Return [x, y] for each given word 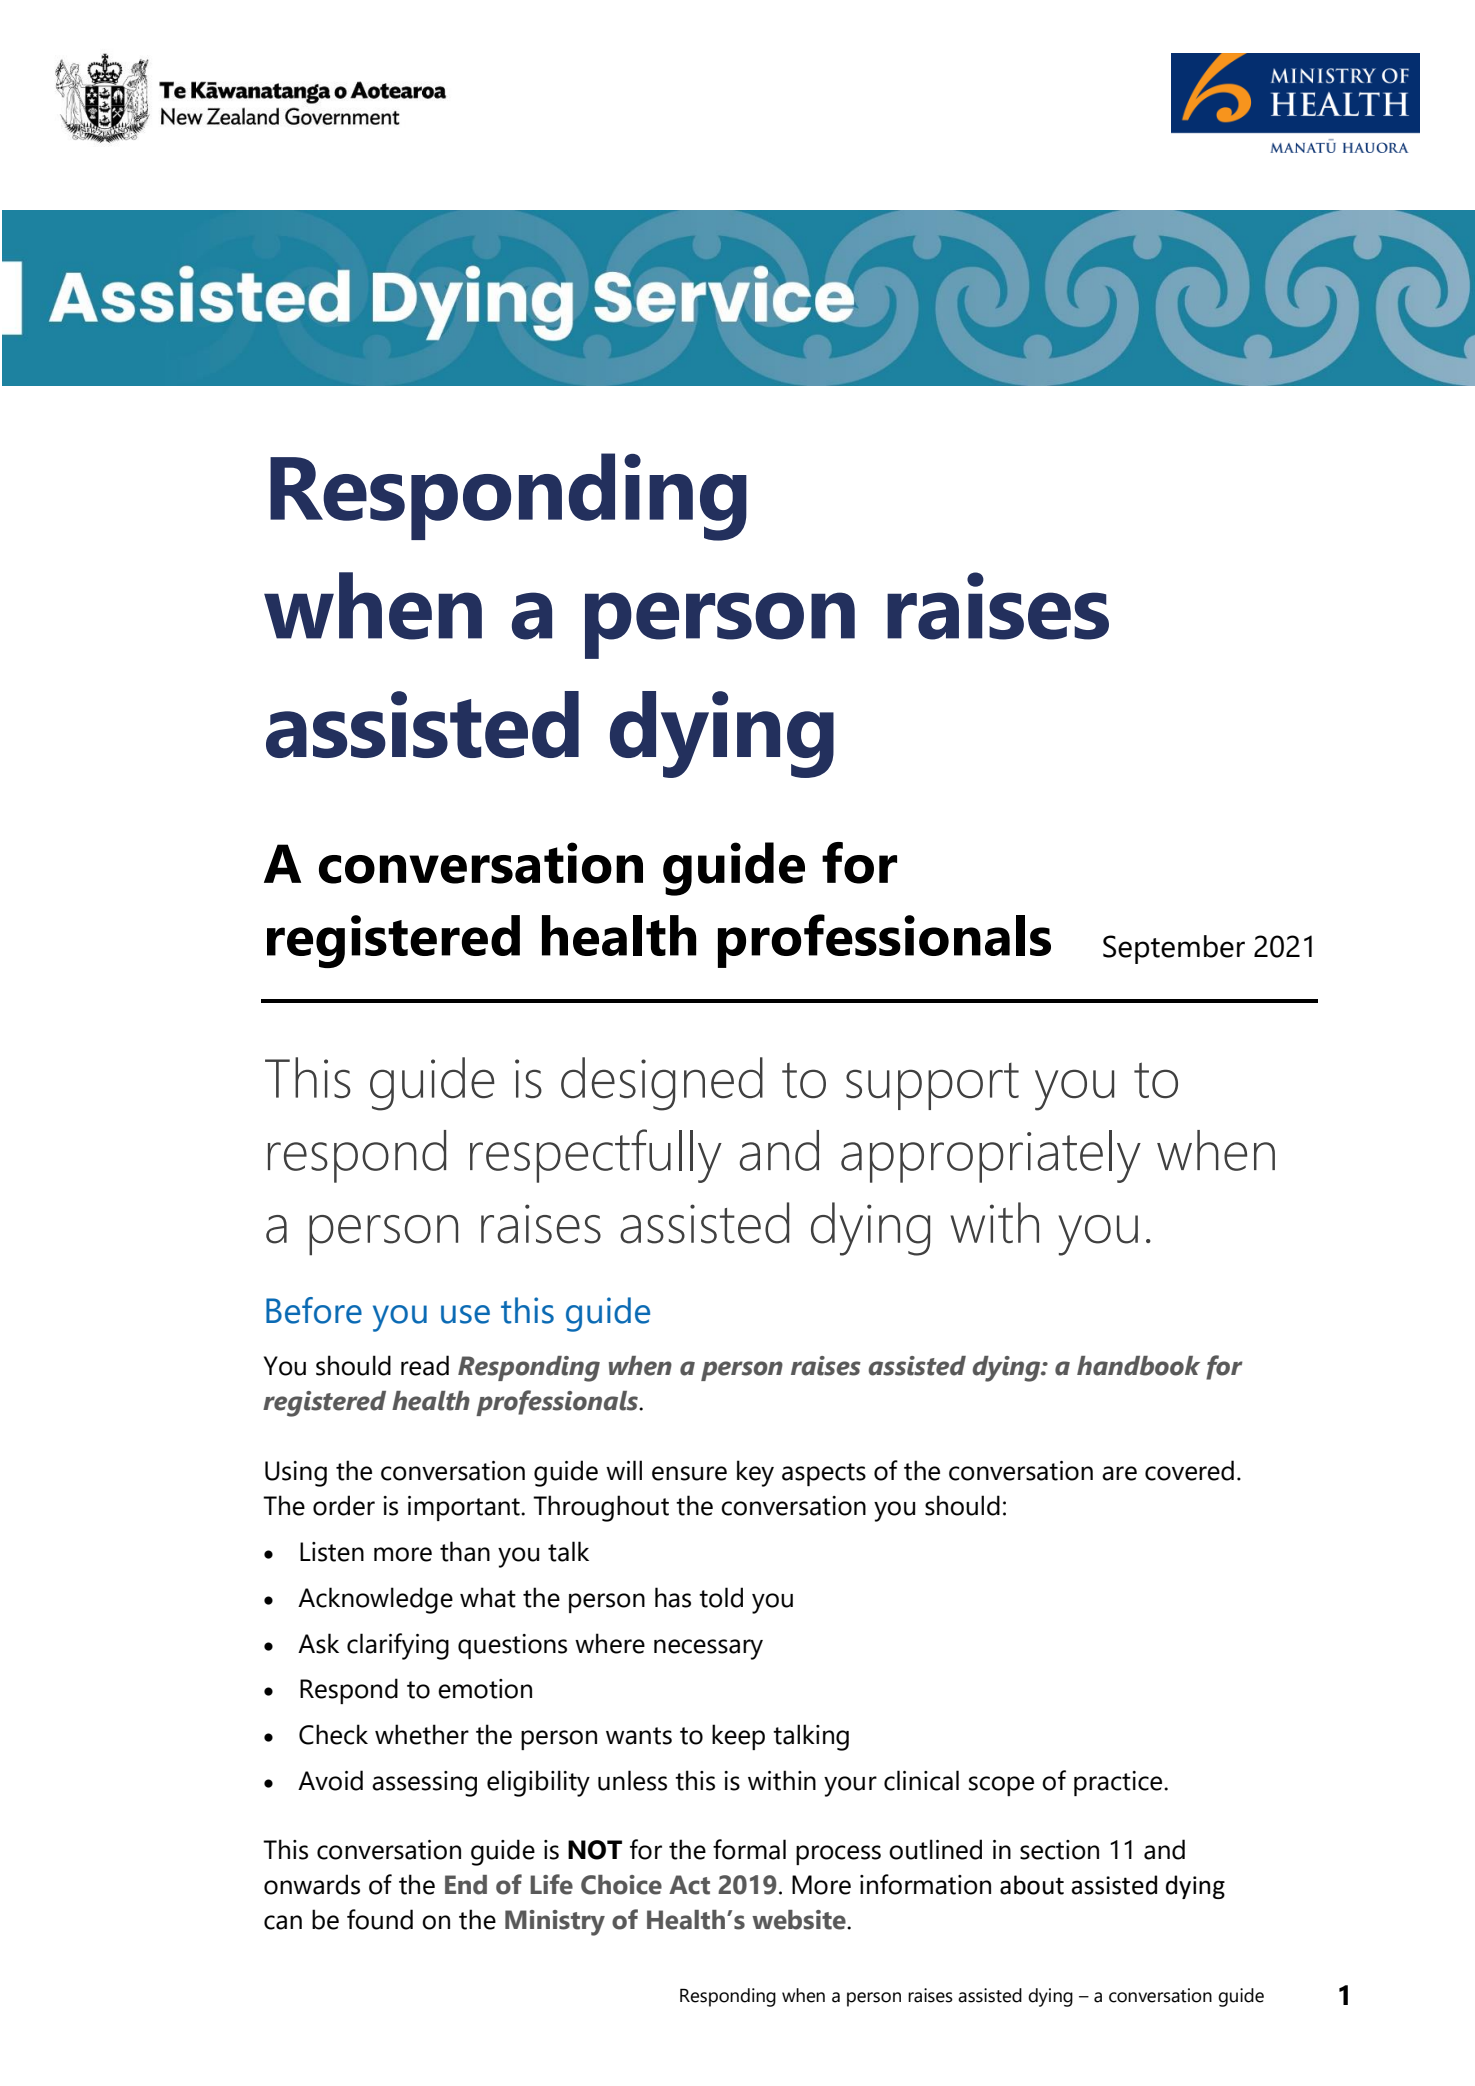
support [932, 1086]
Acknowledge [375, 1600]
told [721, 1597]
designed [662, 1084]
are [1119, 1473]
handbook [1138, 1366]
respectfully [596, 1156]
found [380, 1919]
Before [314, 1310]
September [1174, 949]
